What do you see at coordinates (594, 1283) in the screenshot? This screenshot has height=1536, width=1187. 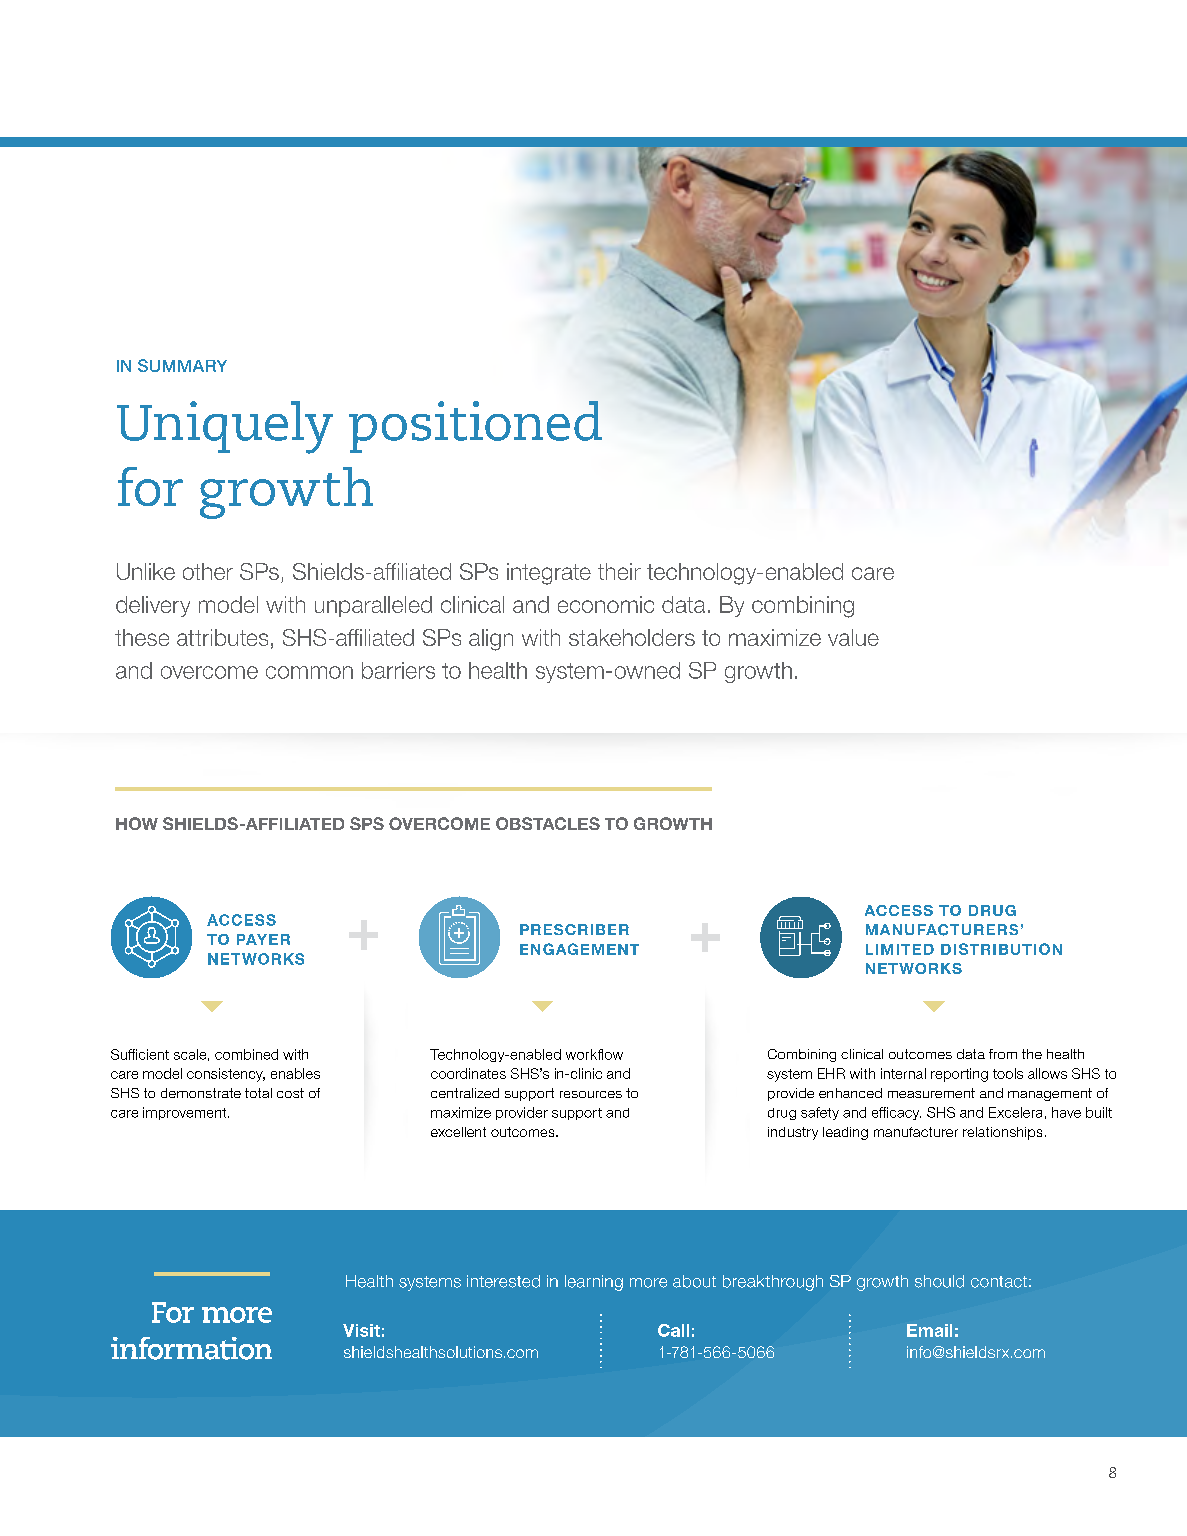 I see `learning` at bounding box center [594, 1283].
